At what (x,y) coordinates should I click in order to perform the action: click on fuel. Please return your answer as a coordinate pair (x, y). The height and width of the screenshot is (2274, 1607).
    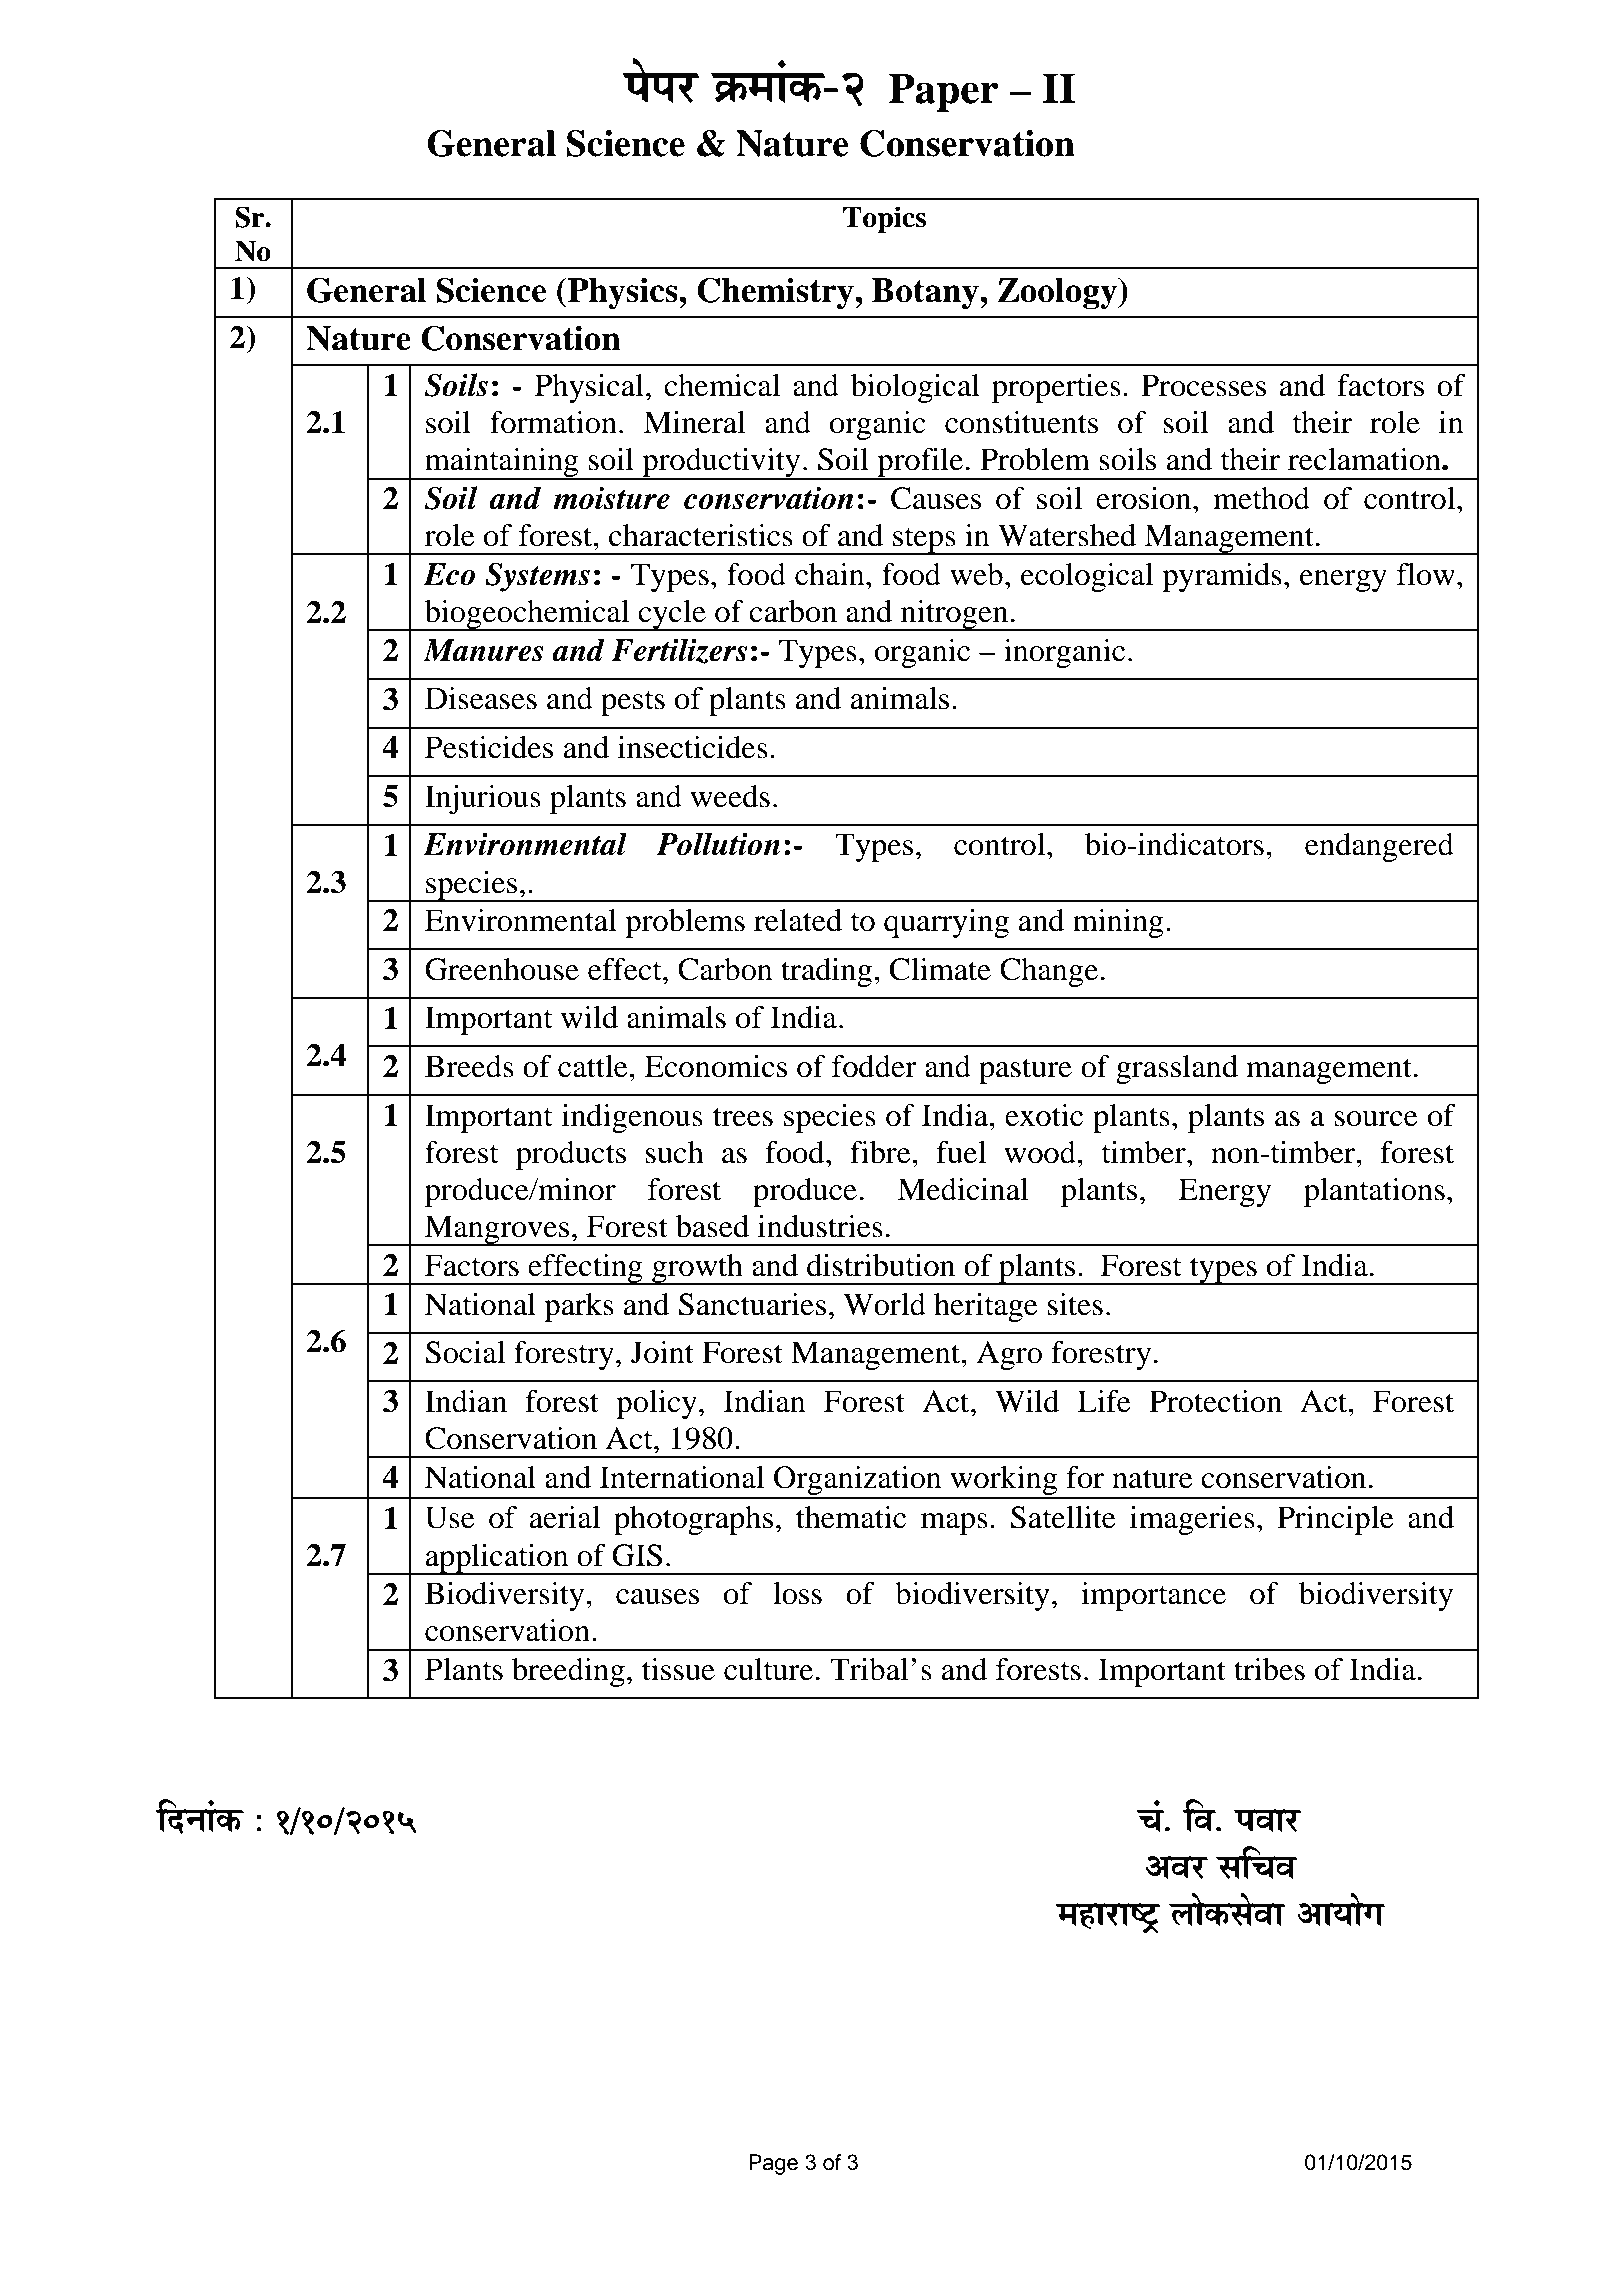
    Looking at the image, I should click on (961, 1152).
